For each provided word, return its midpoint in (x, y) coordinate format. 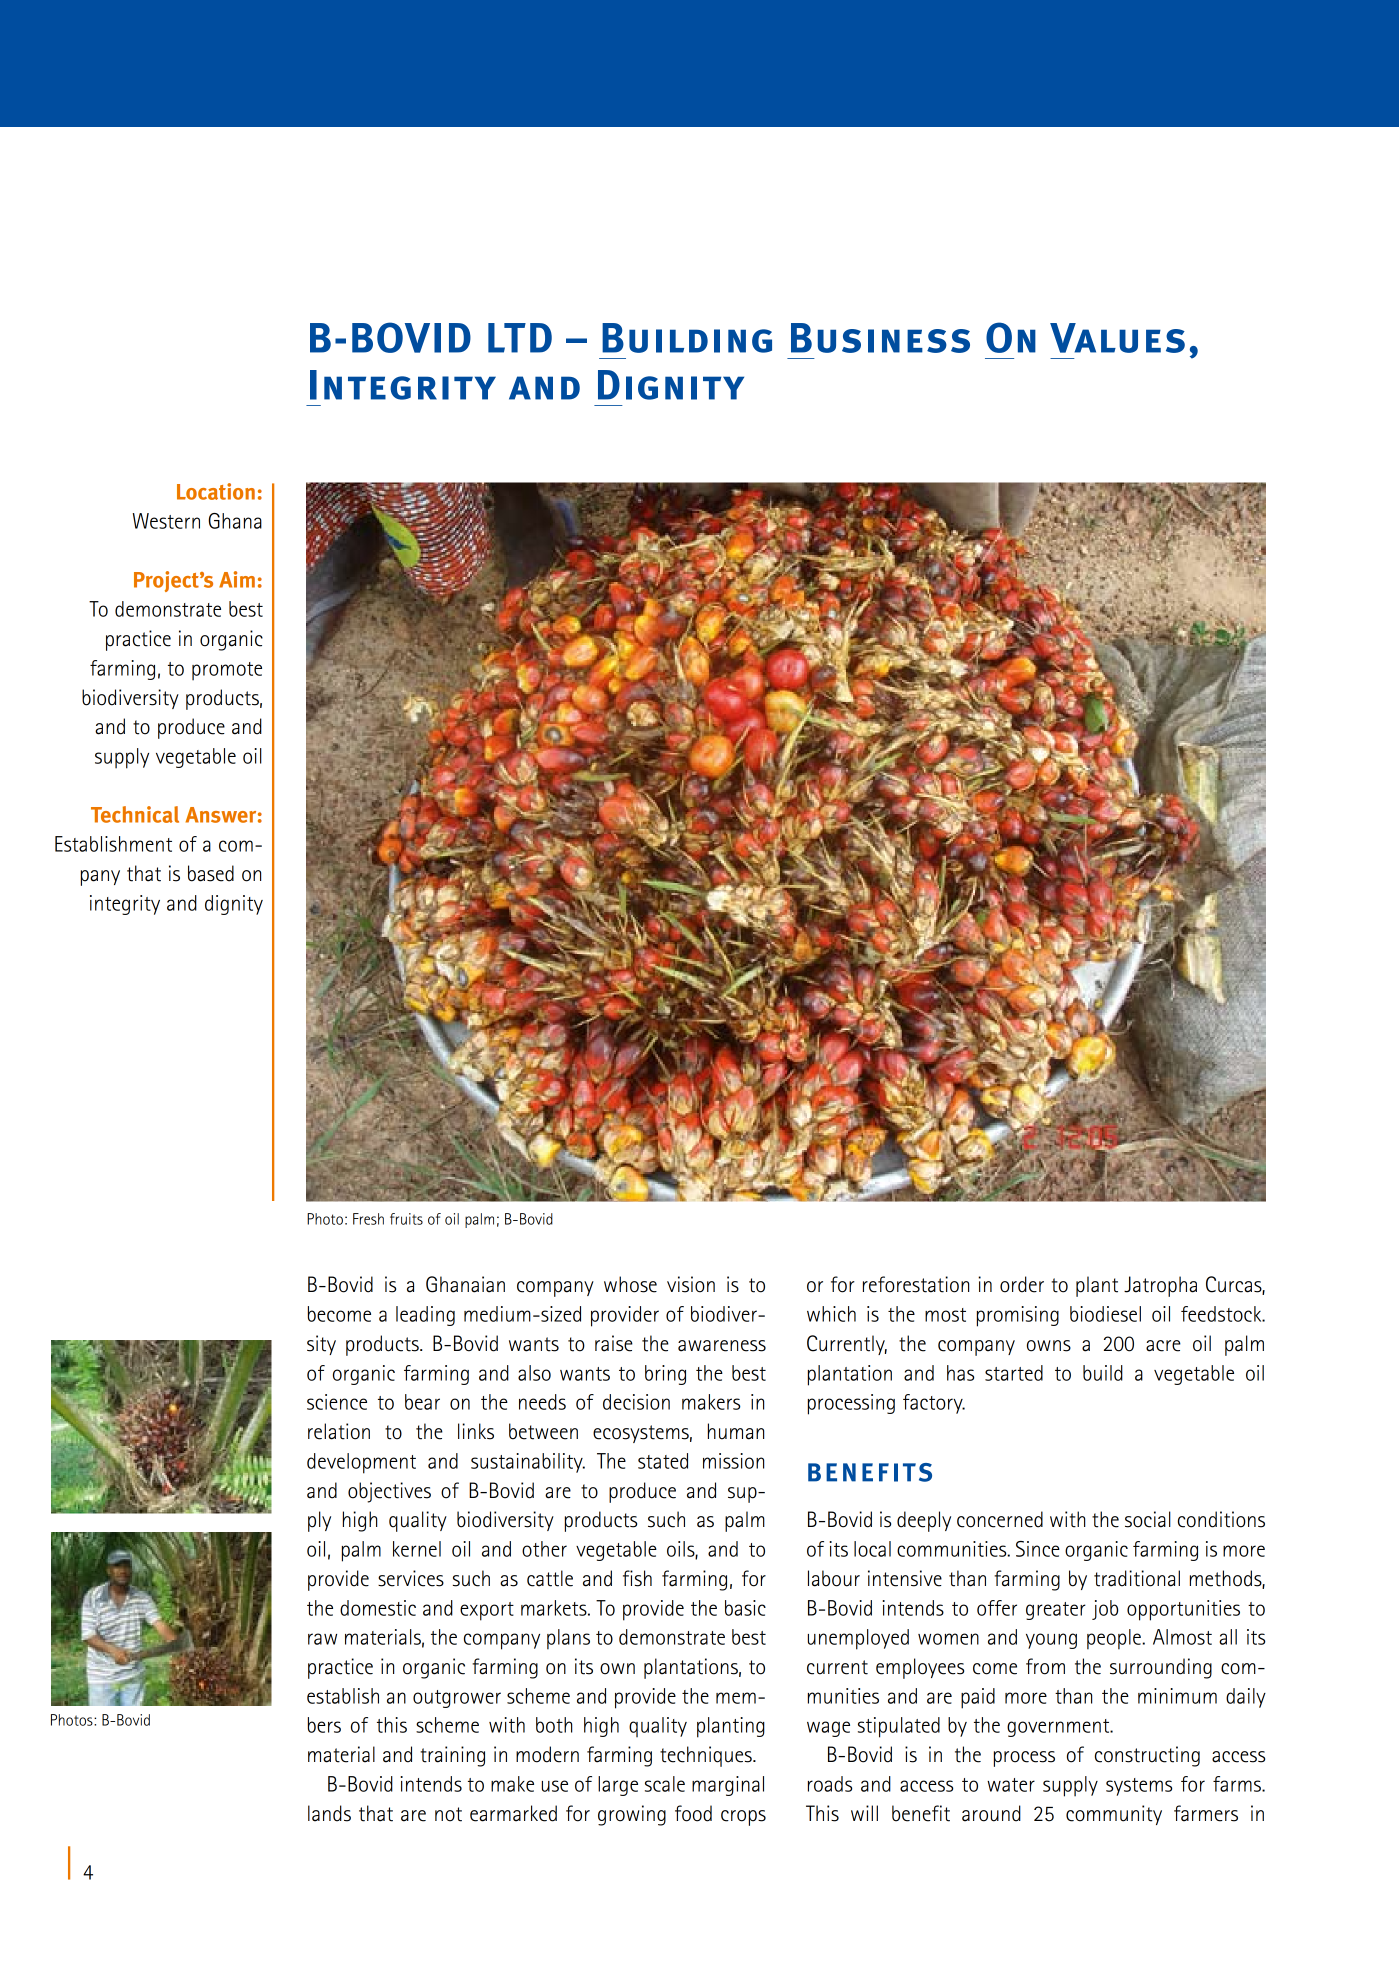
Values (1117, 338)
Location (216, 491)
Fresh (368, 1219)
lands (329, 1813)
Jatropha (1160, 1286)
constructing (1147, 1756)
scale (665, 1784)
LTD (520, 338)
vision (691, 1284)
